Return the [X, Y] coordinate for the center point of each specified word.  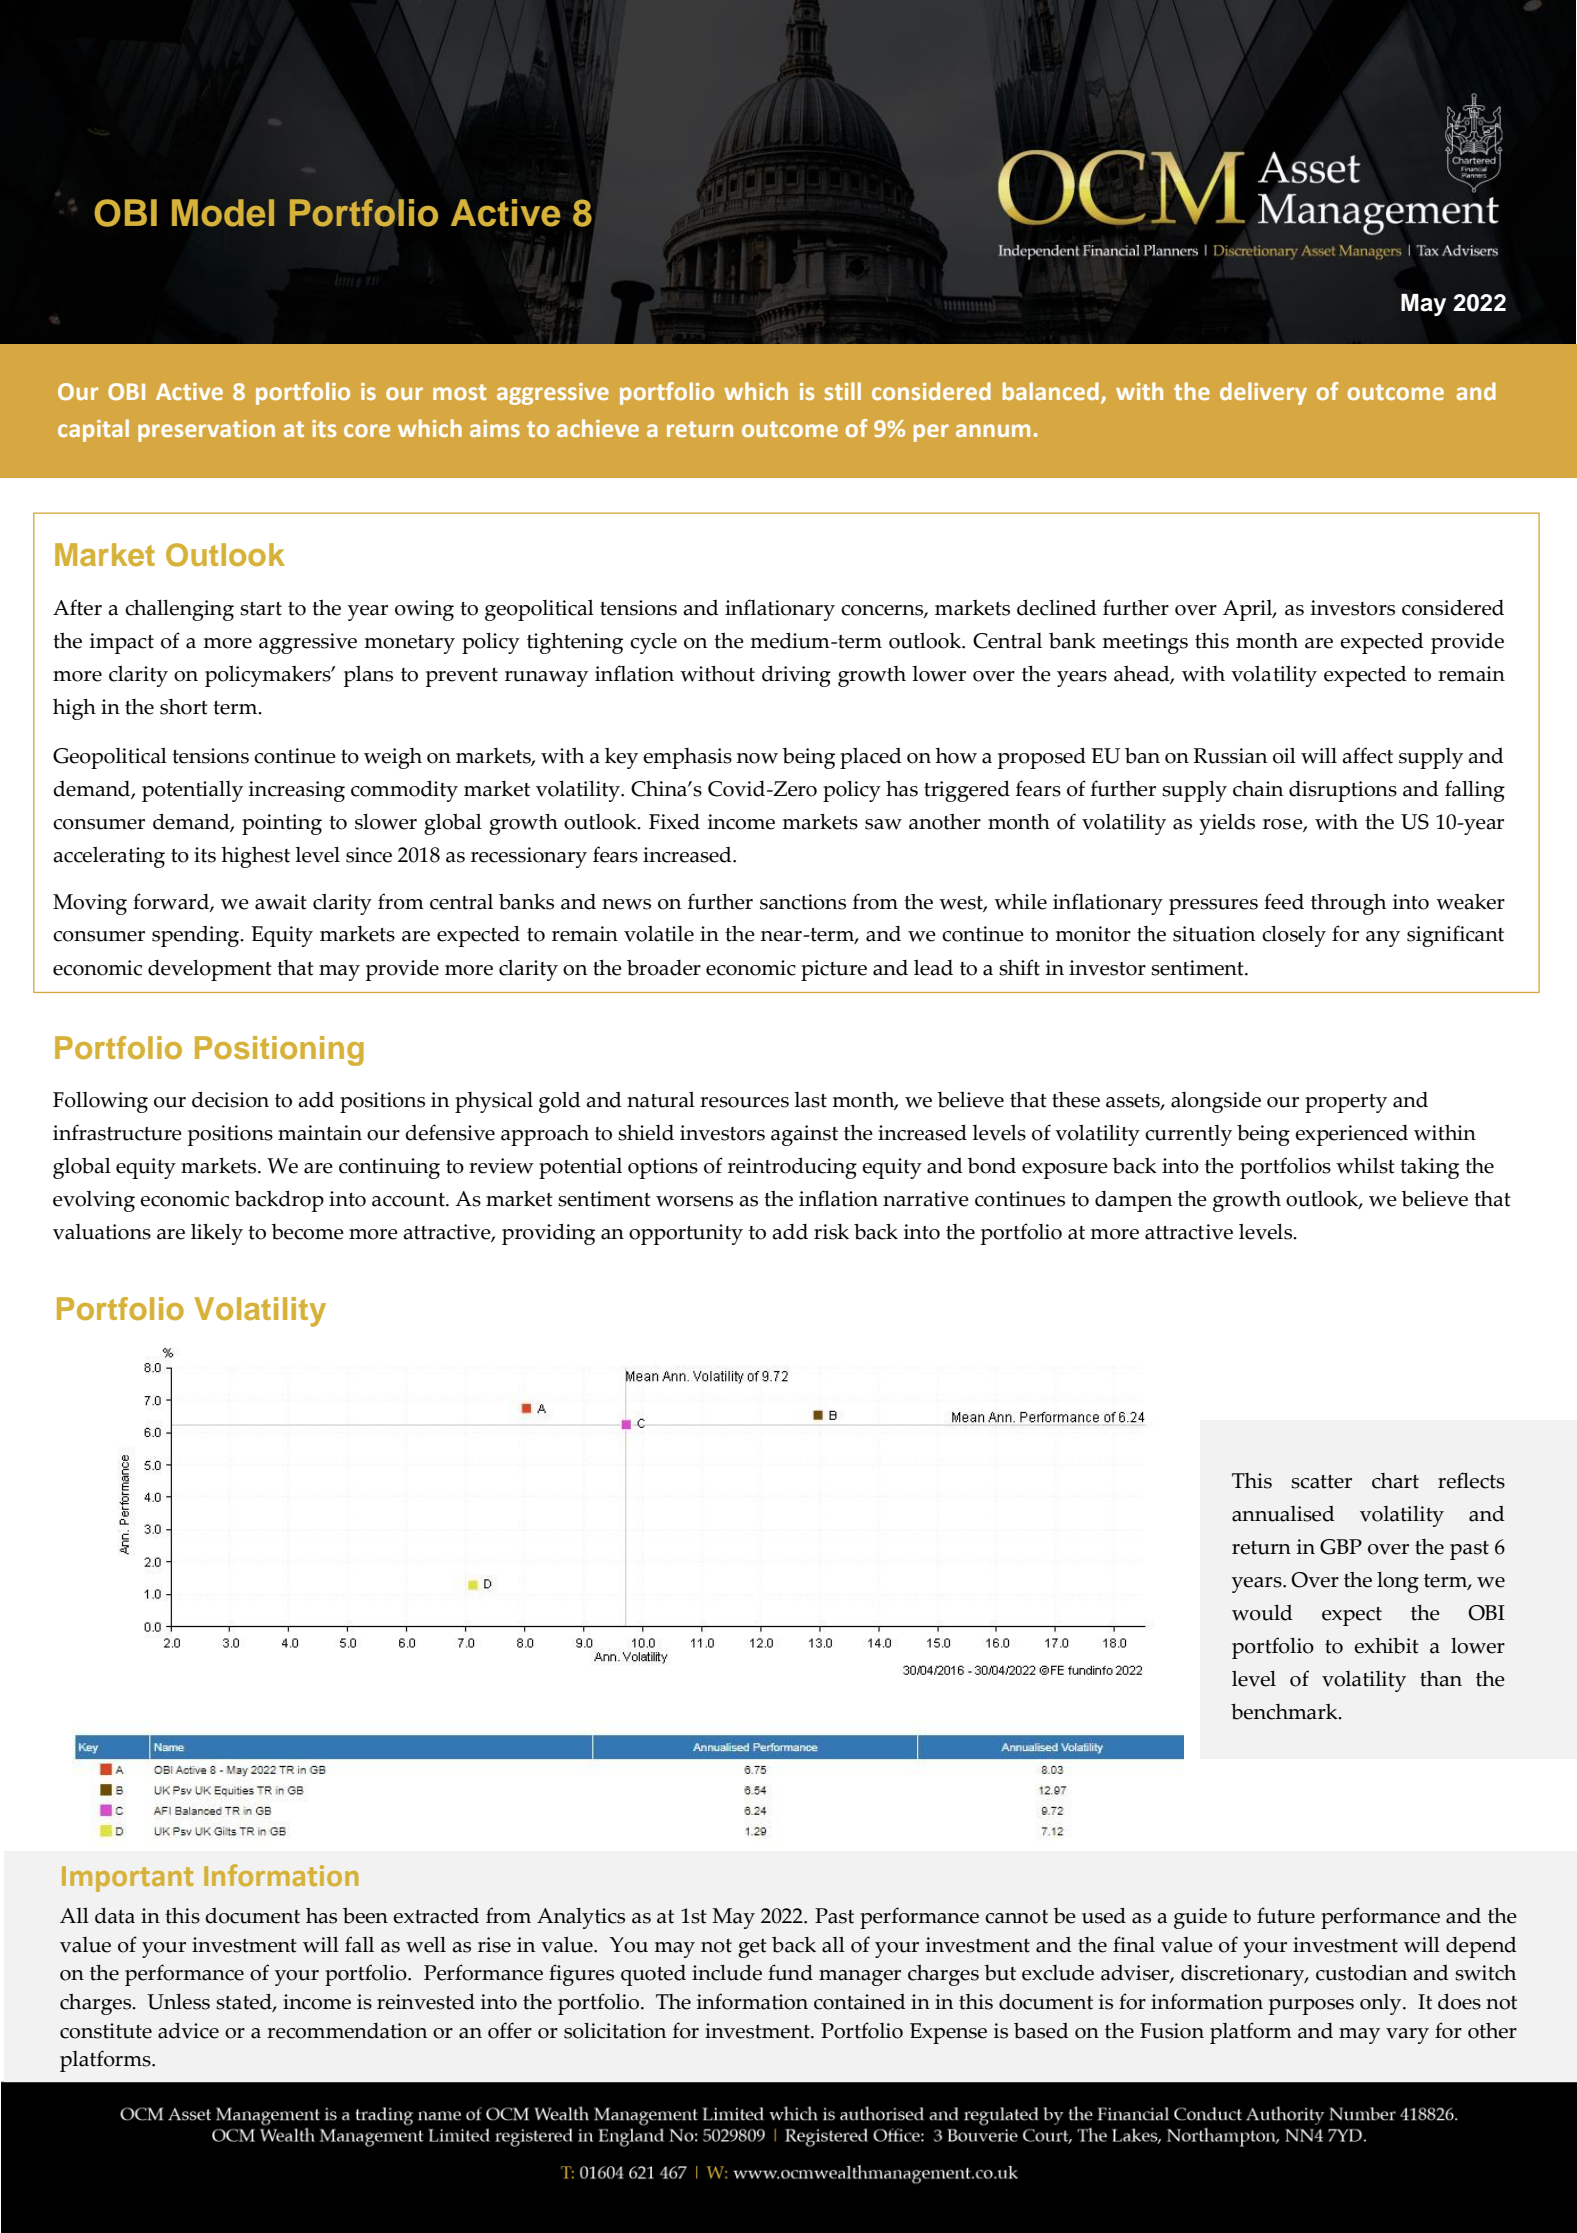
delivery [1263, 393]
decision [230, 1099]
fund [790, 1972]
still [843, 391]
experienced [1351, 1135]
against [804, 1135]
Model [223, 213]
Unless [178, 2002]
